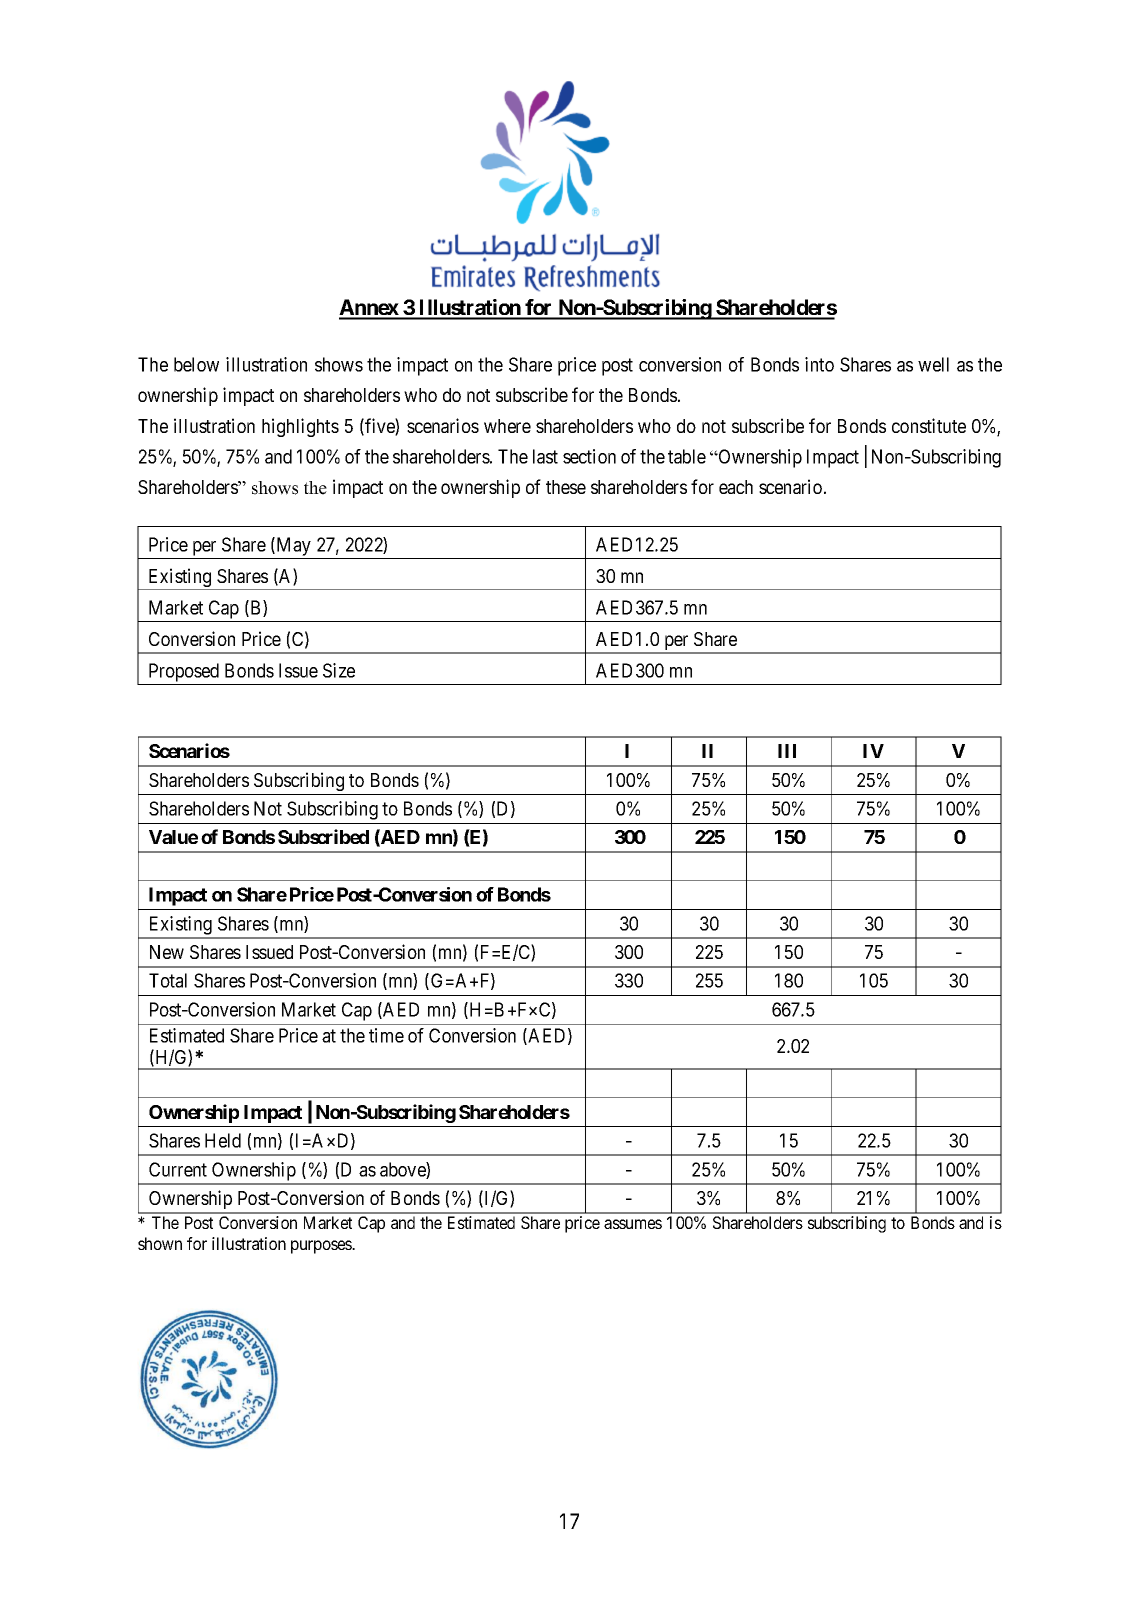  Describe the element at coordinates (507, 426) in the document. I see `where` at that location.
